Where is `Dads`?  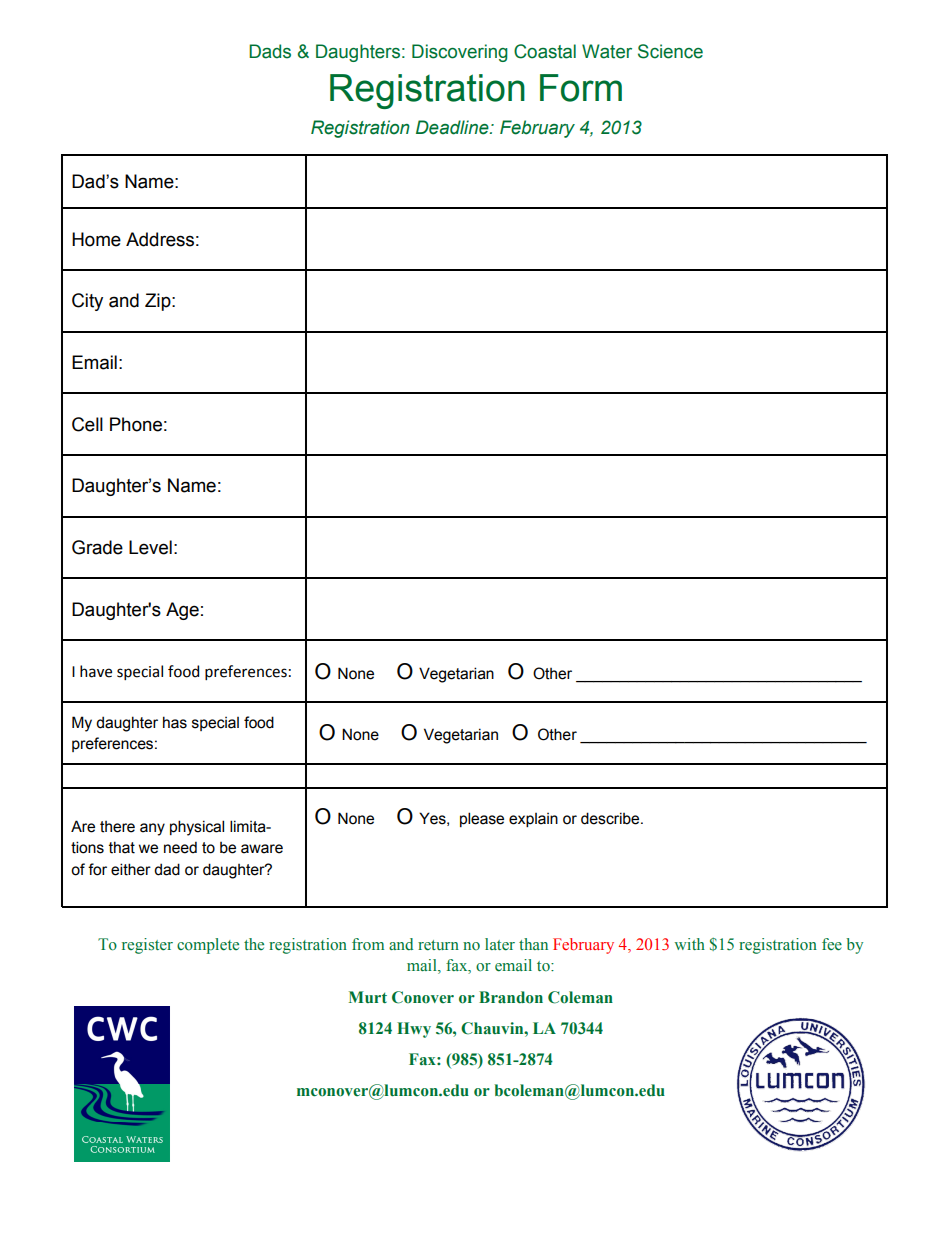 Dads is located at coordinates (270, 51).
